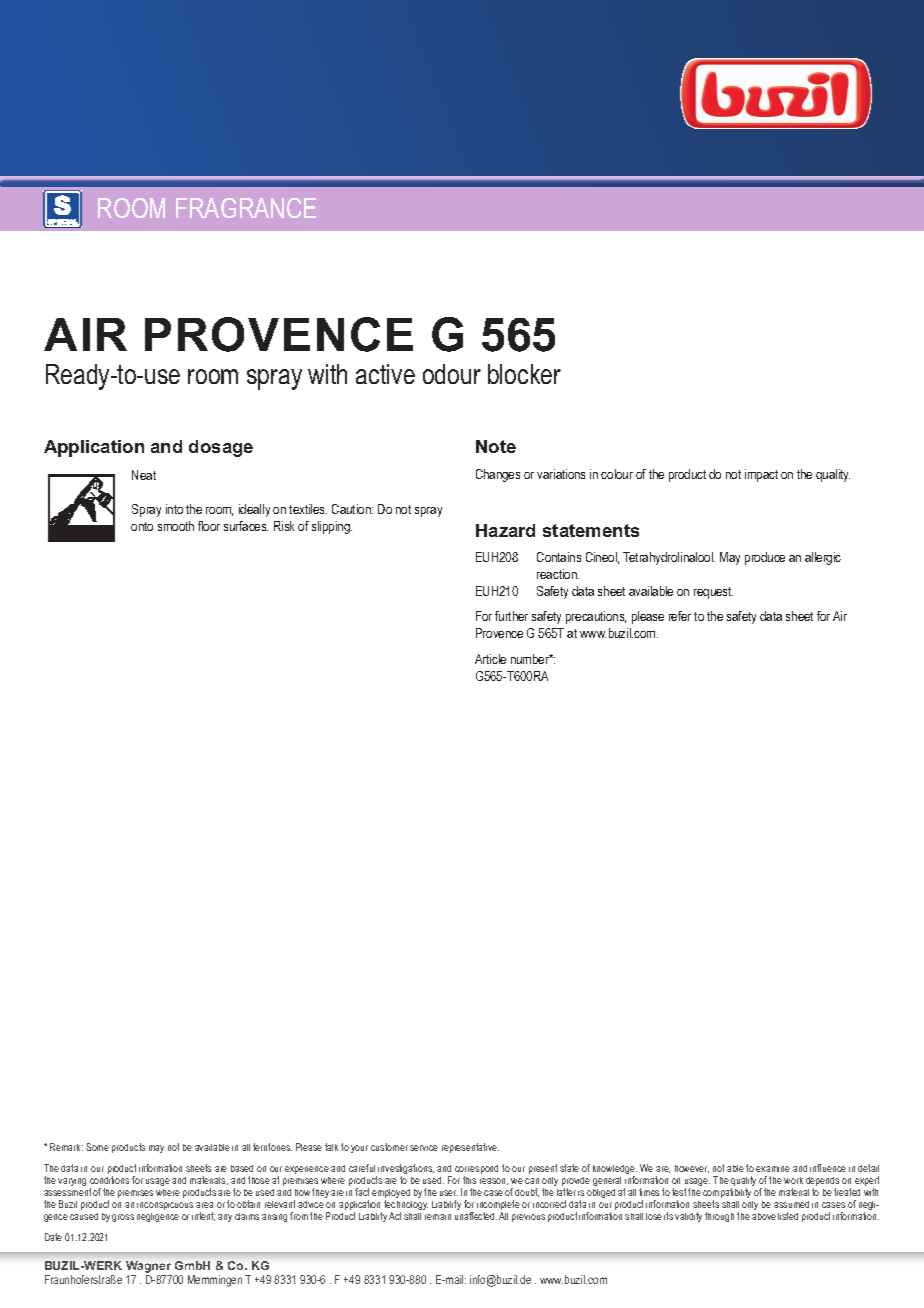  Describe the element at coordinates (144, 475) in the document. I see `Neat` at that location.
